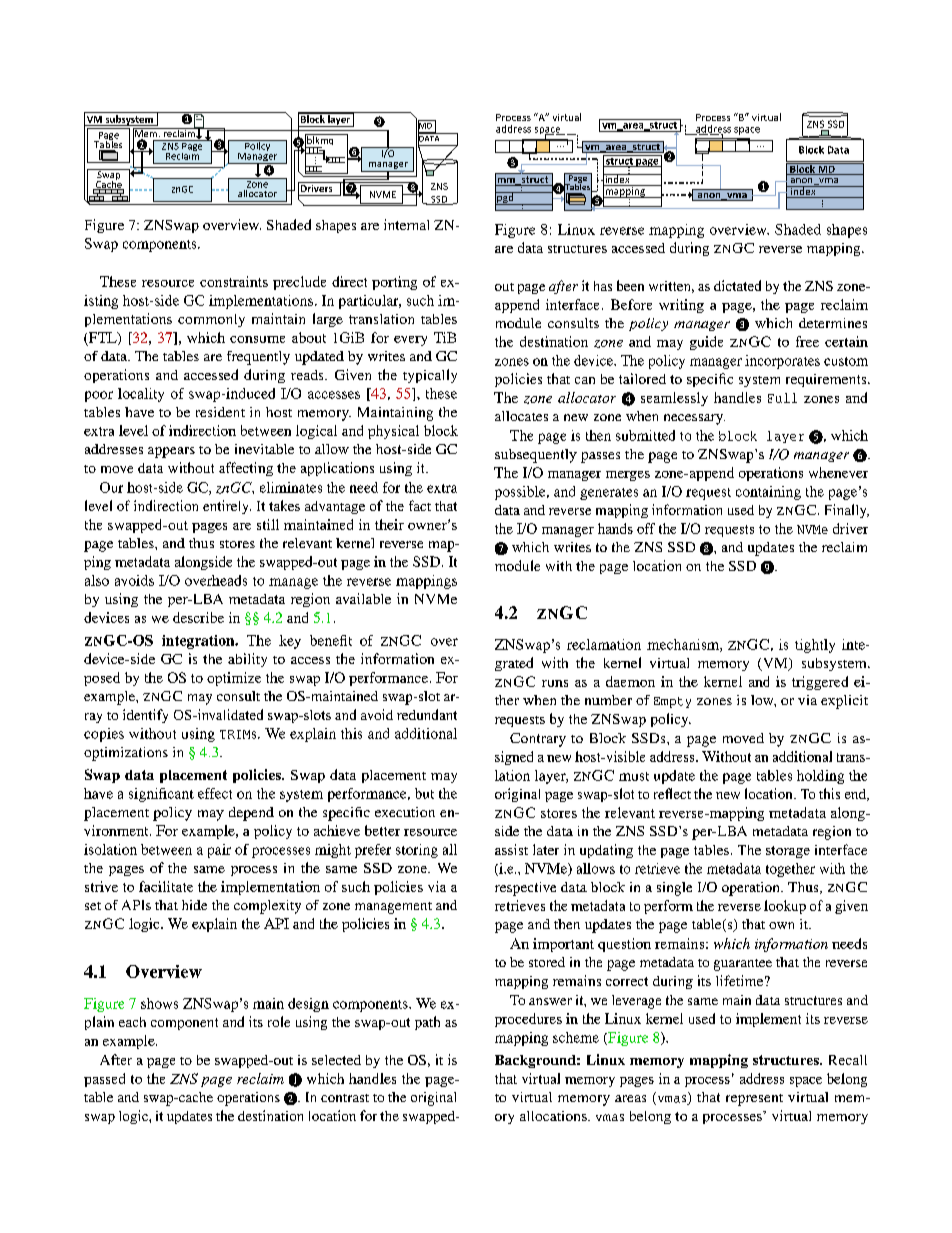 This screenshot has height=1233, width=952. Describe the element at coordinates (394, 283) in the screenshot. I see `porting` at that location.
